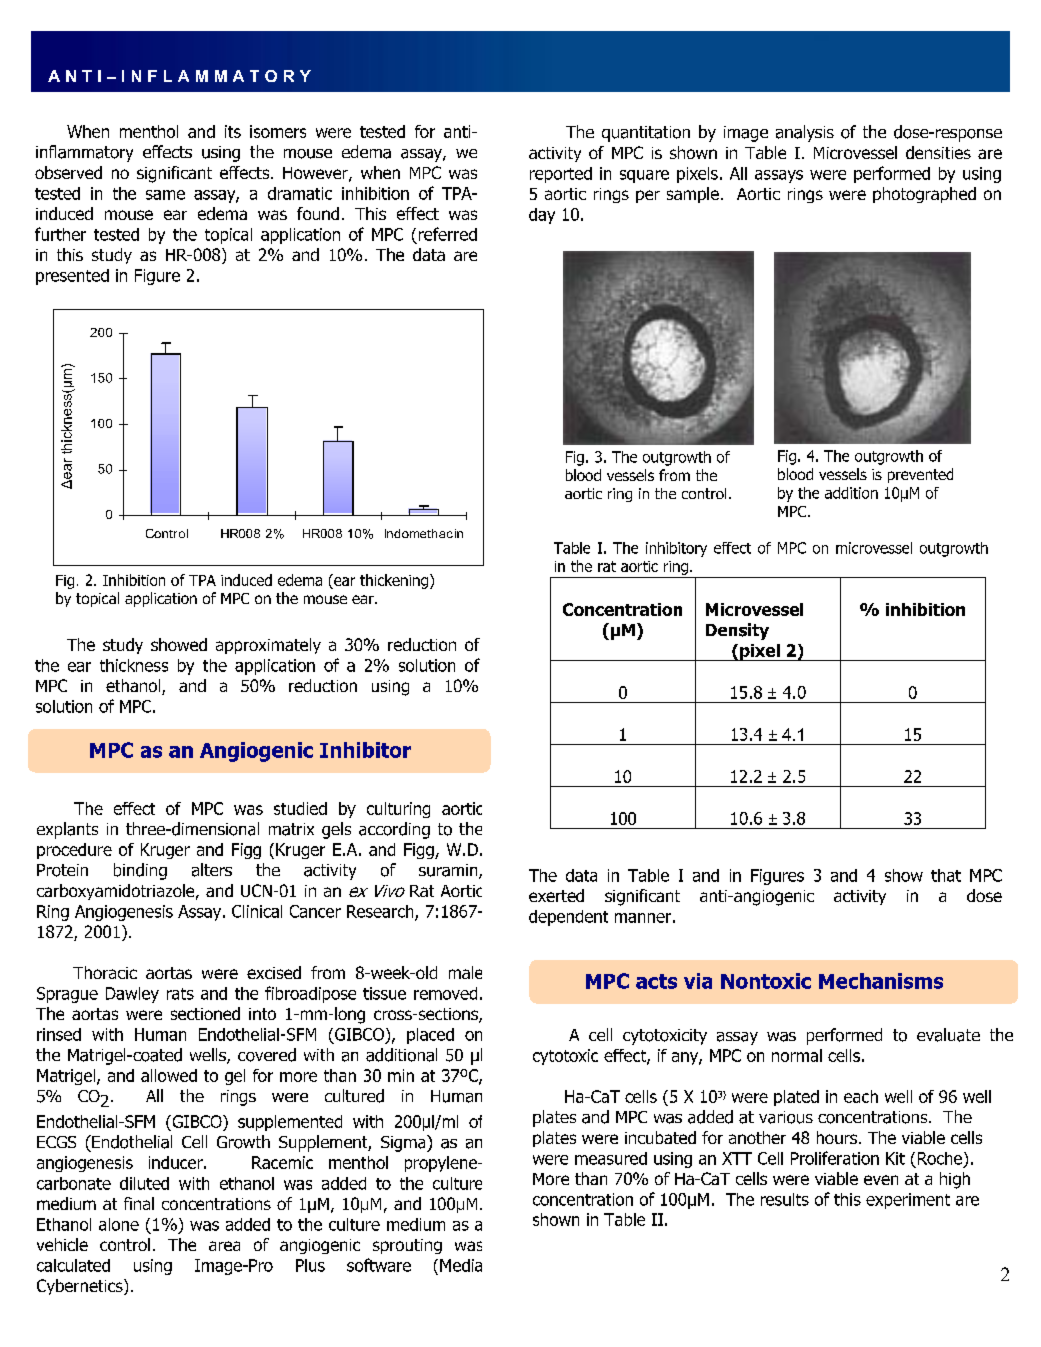  I want to click on reported, so click(561, 175).
